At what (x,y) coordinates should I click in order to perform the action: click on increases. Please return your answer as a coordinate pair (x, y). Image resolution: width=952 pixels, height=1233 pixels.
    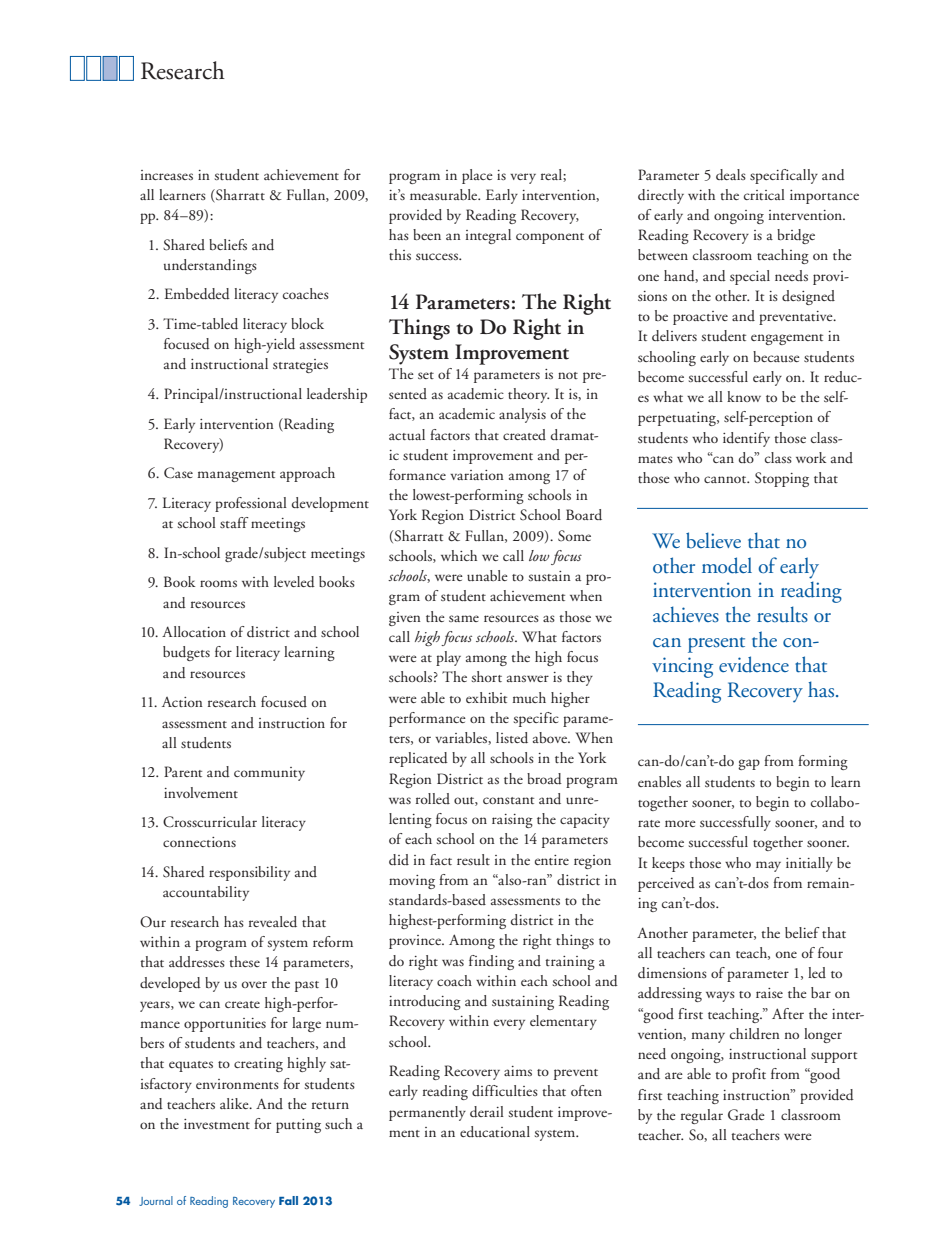
    Looking at the image, I should click on (167, 175).
